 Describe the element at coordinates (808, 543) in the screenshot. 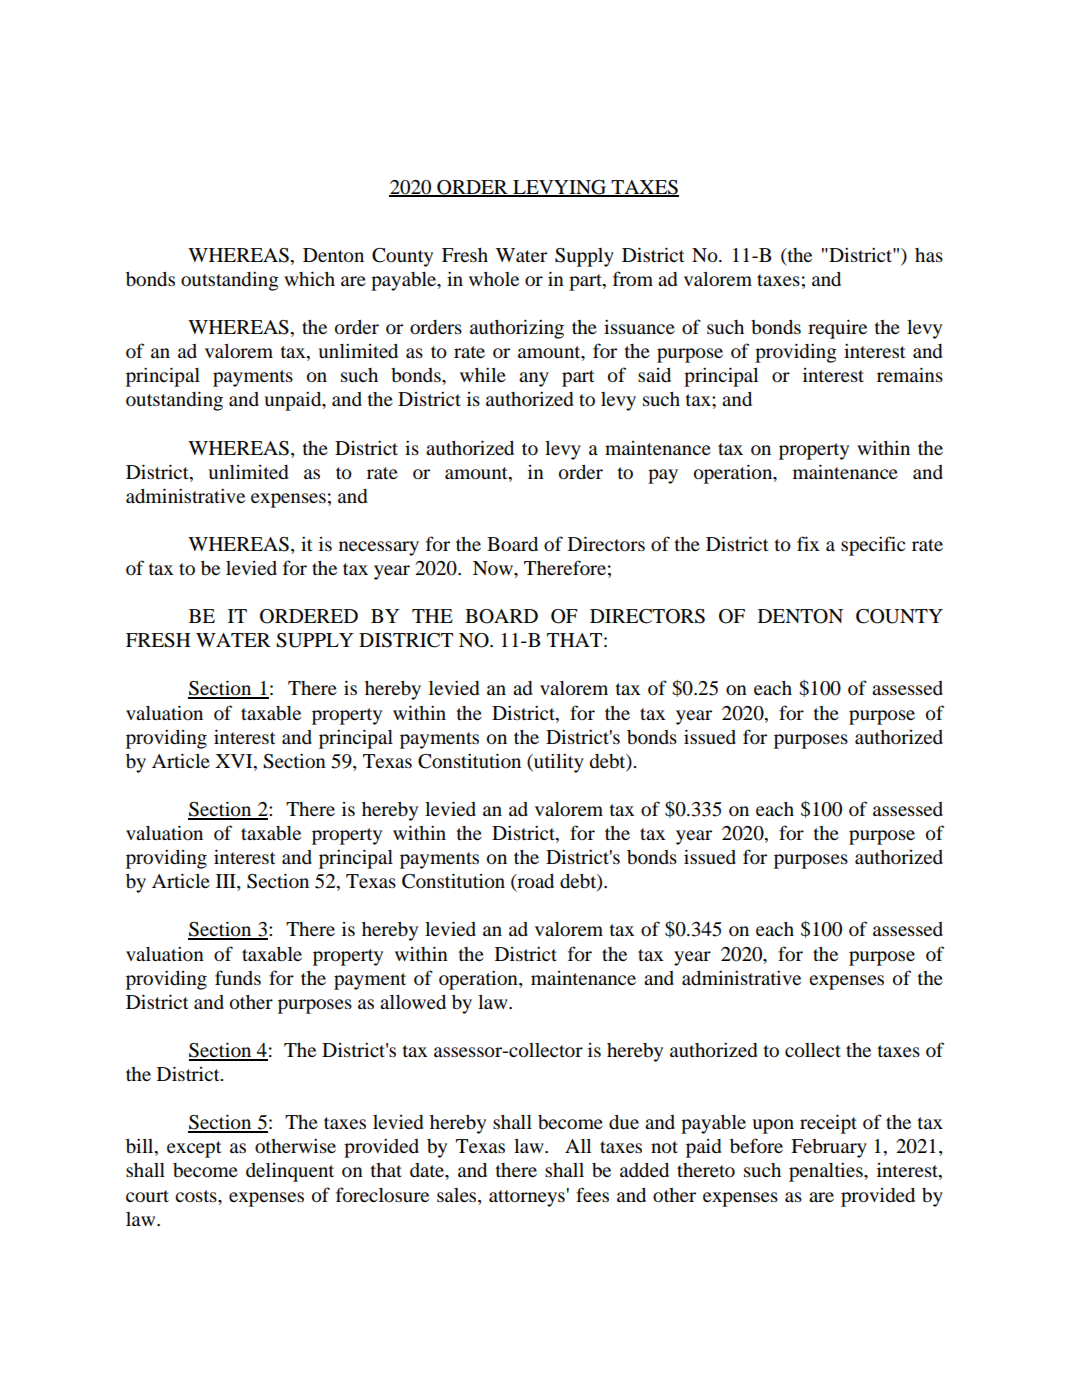

I see `fix` at that location.
